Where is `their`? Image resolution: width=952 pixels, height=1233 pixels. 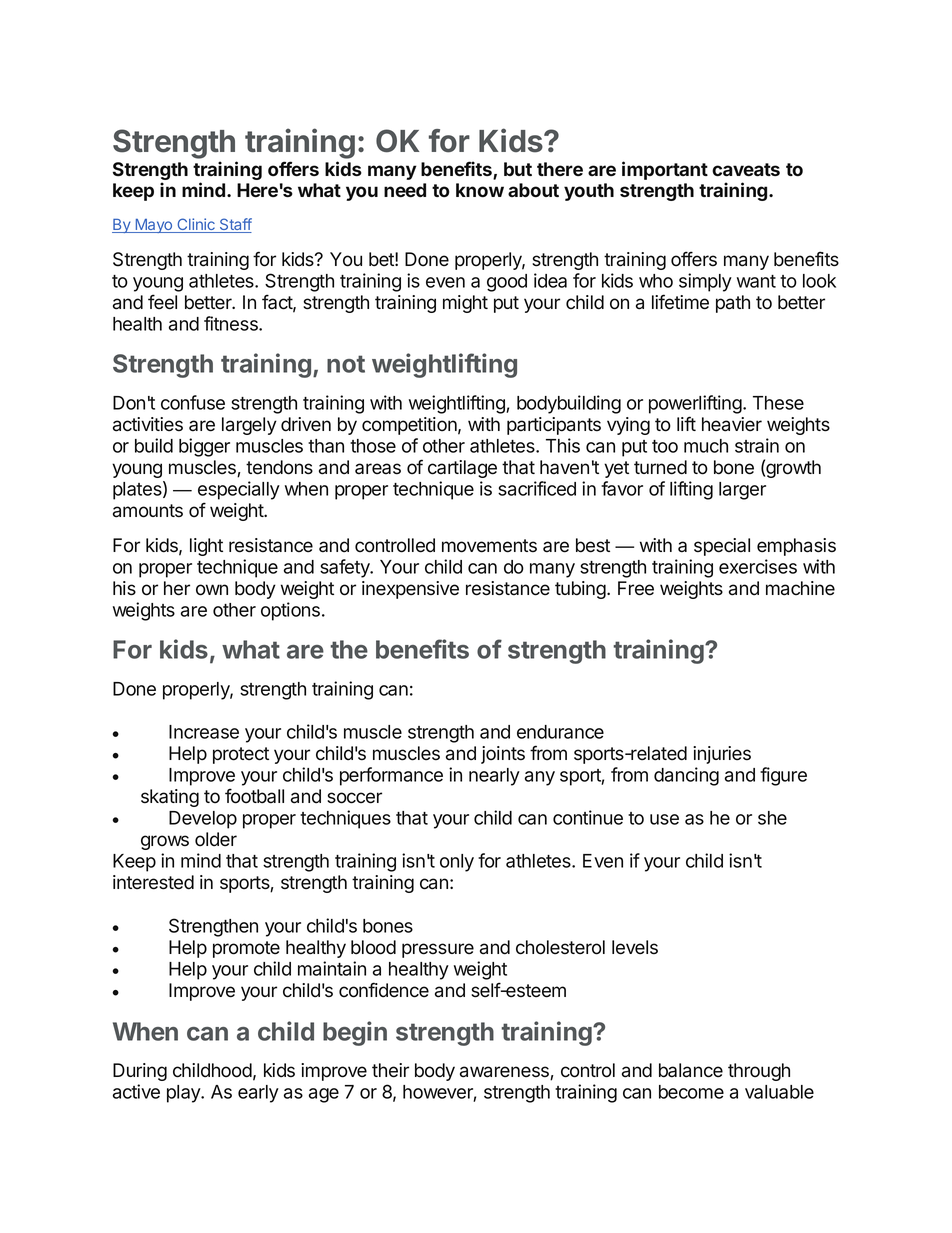
their is located at coordinates (390, 1070).
